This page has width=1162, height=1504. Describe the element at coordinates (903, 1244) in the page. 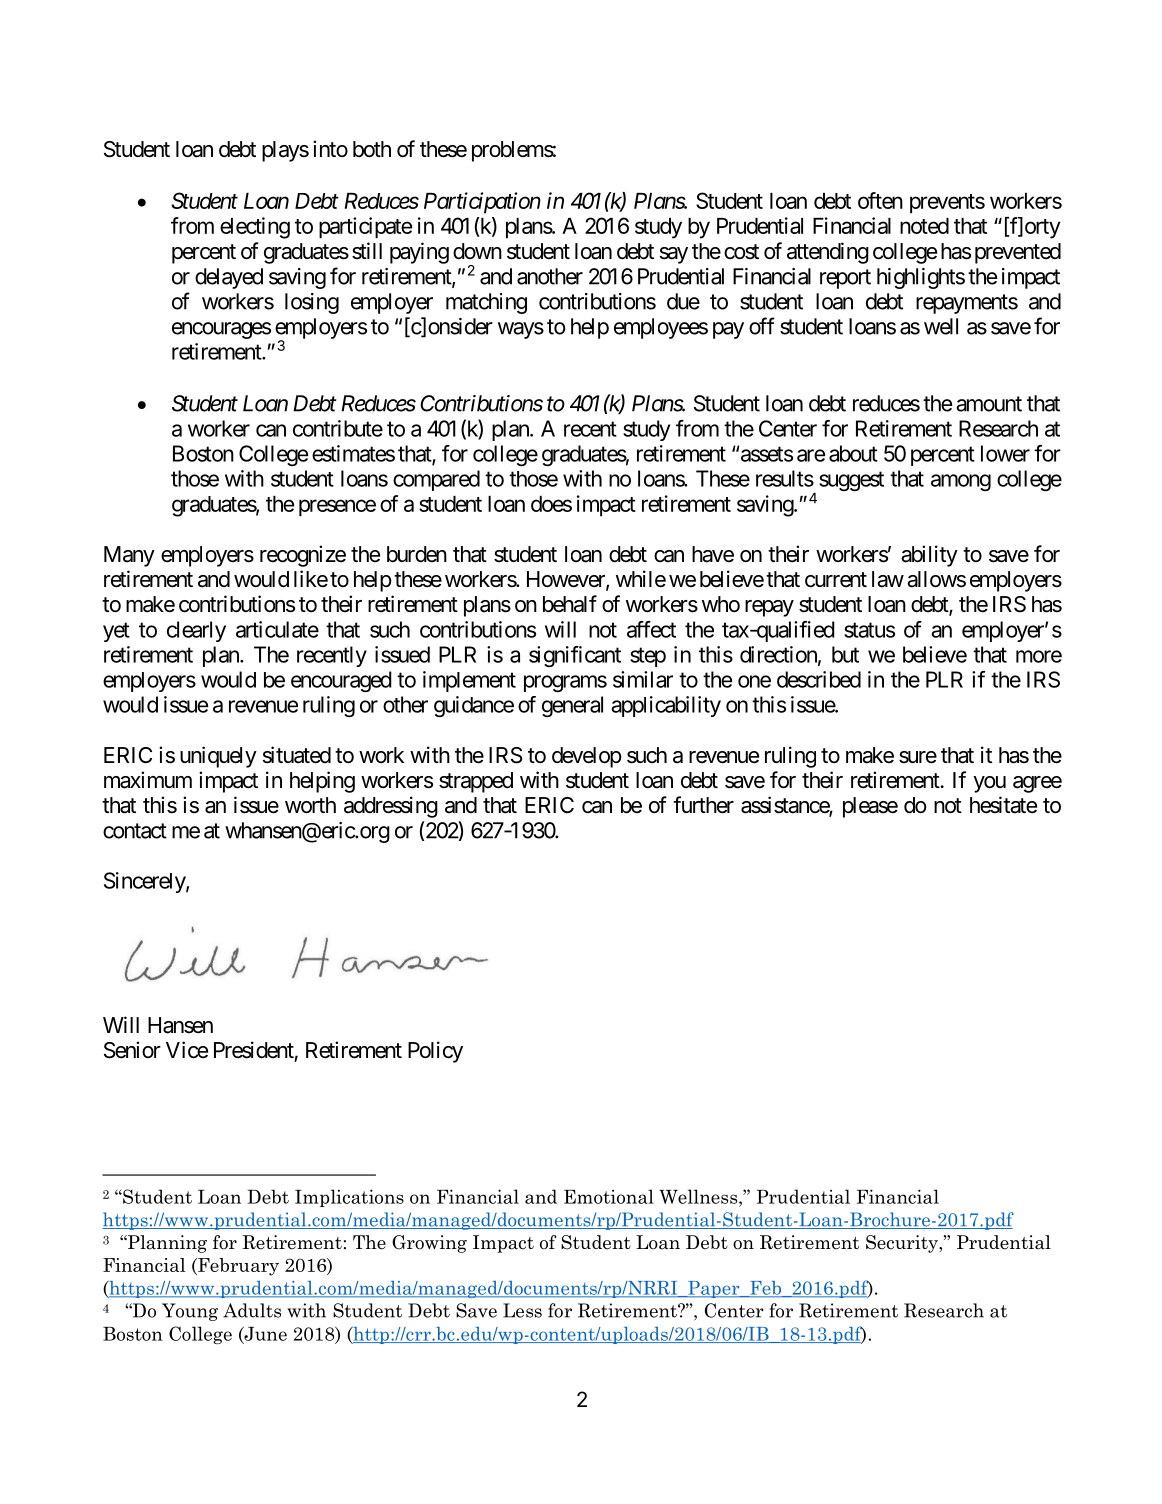

I see `Security` at that location.
